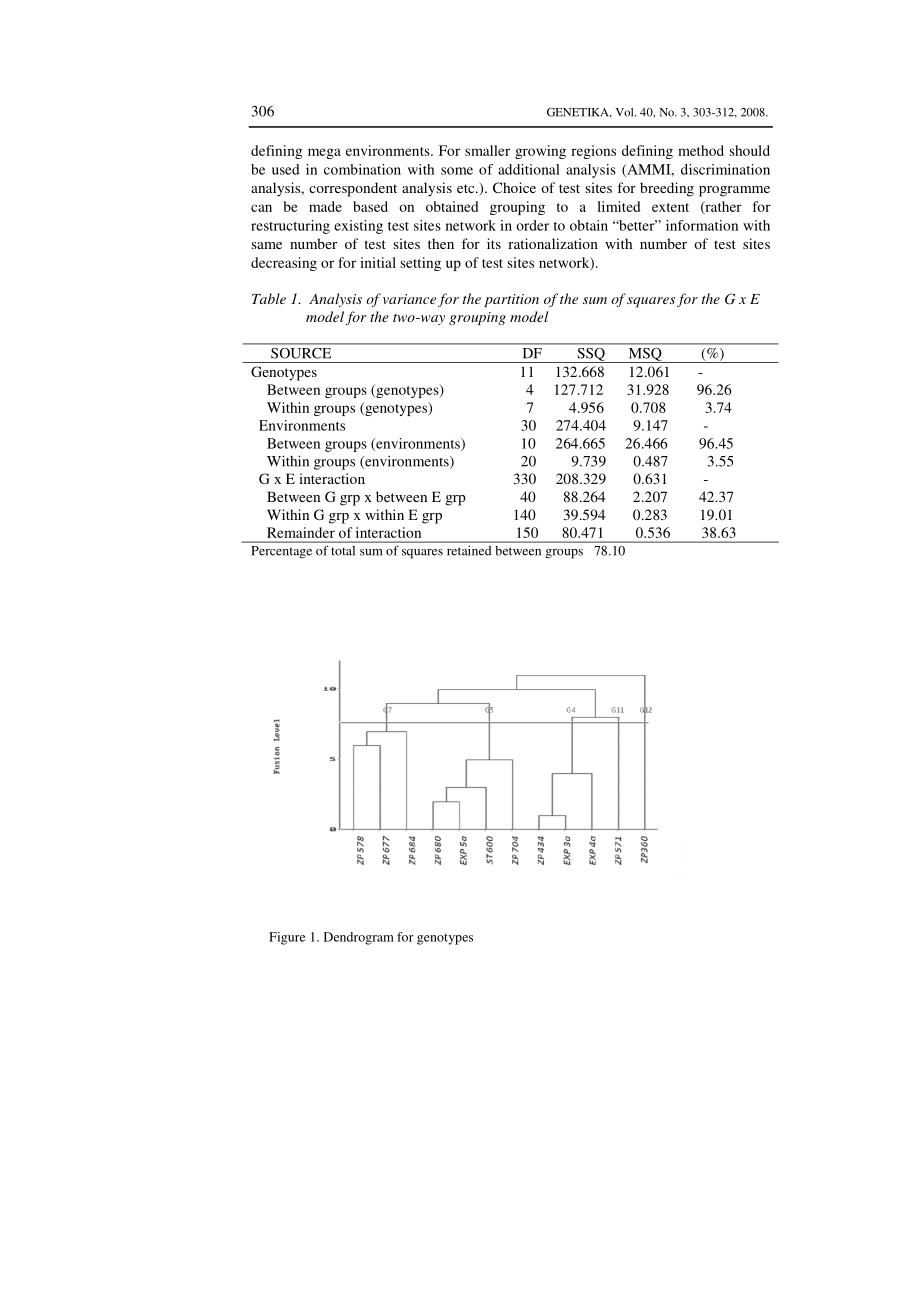 This screenshot has width=924, height=1308. What do you see at coordinates (282, 552) in the screenshot?
I see `Percentage` at bounding box center [282, 552].
